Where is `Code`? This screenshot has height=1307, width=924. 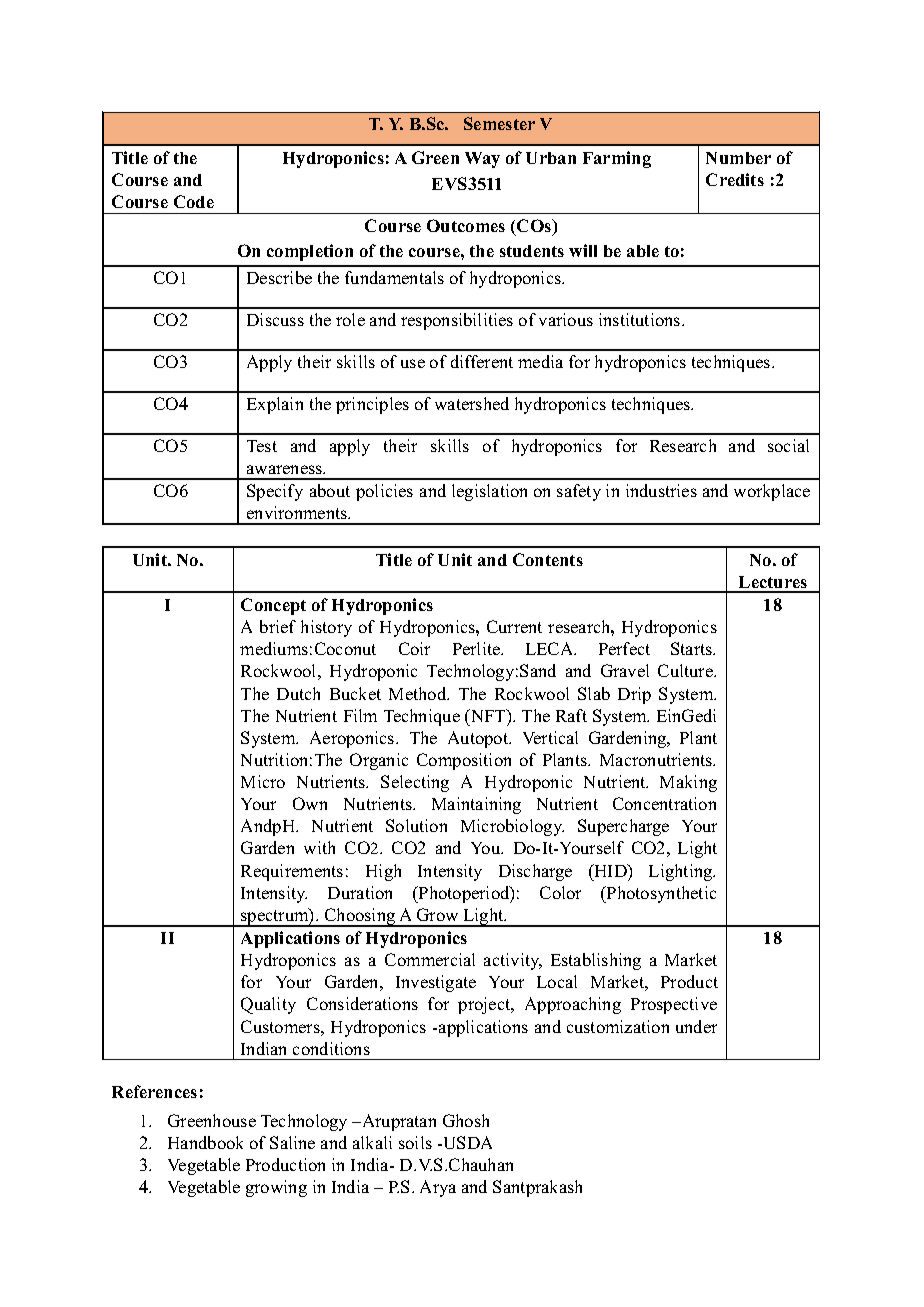
Code is located at coordinates (194, 201).
